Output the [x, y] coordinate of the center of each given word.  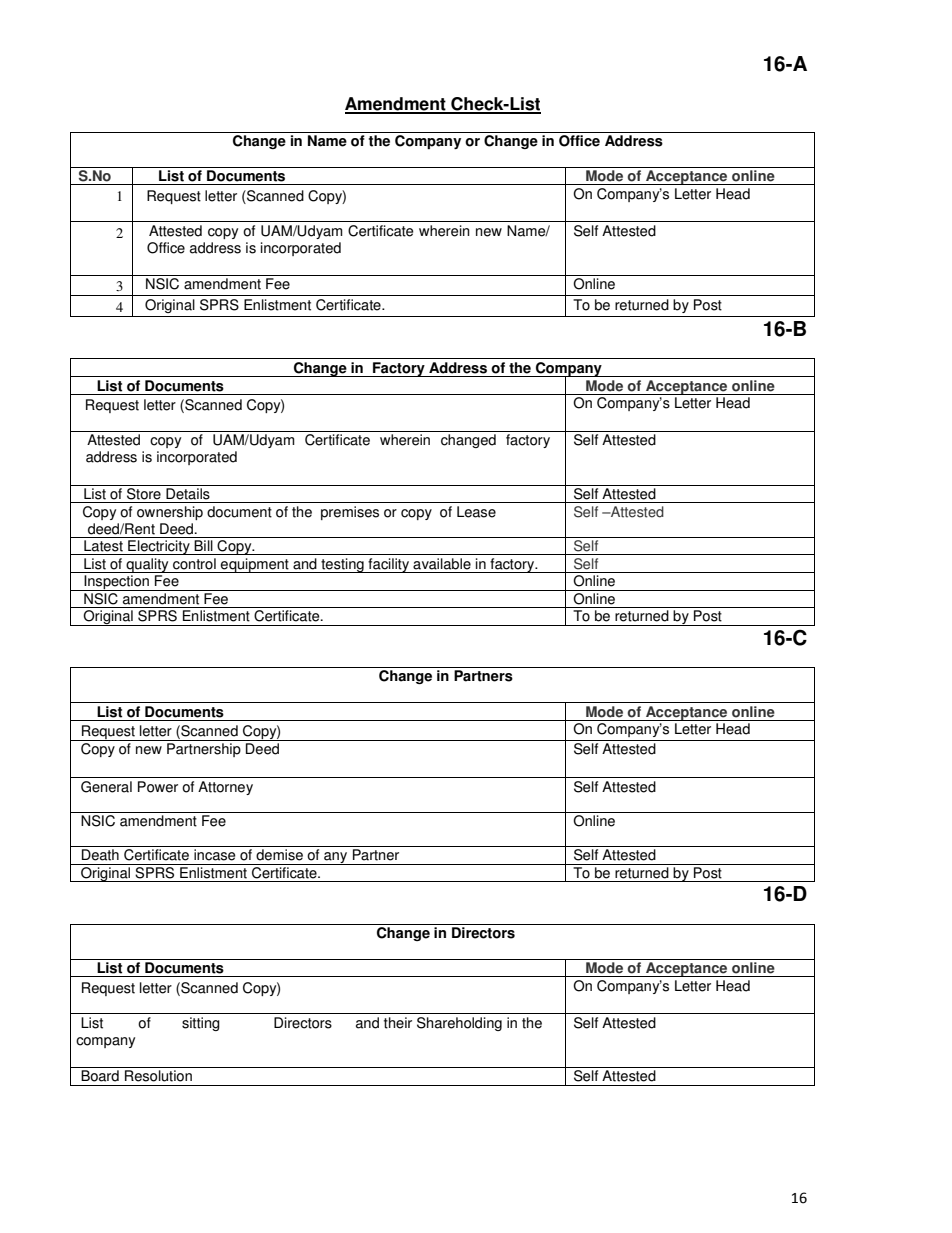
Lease [476, 512]
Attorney [225, 788]
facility [389, 565]
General [106, 787]
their [398, 1023]
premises [350, 513]
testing [342, 565]
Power [158, 787]
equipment [255, 565]
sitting [201, 1024]
